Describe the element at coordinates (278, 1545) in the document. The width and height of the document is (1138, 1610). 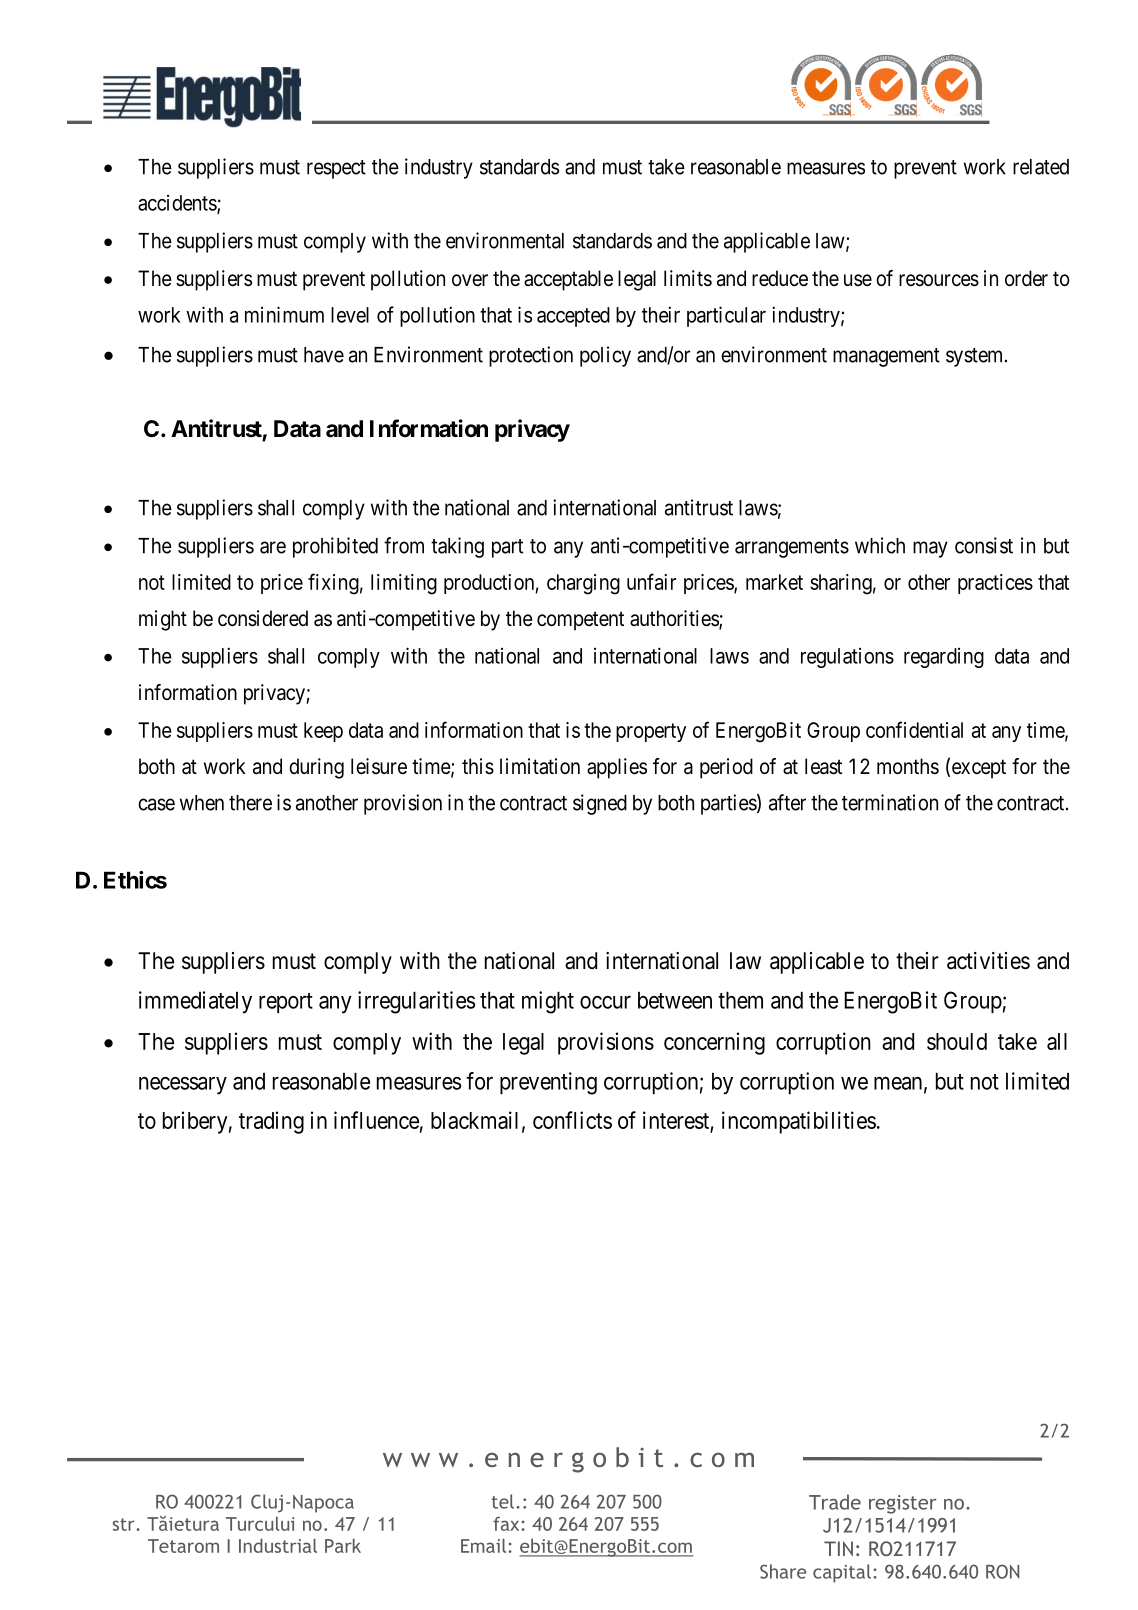
I see `Industrial` at that location.
